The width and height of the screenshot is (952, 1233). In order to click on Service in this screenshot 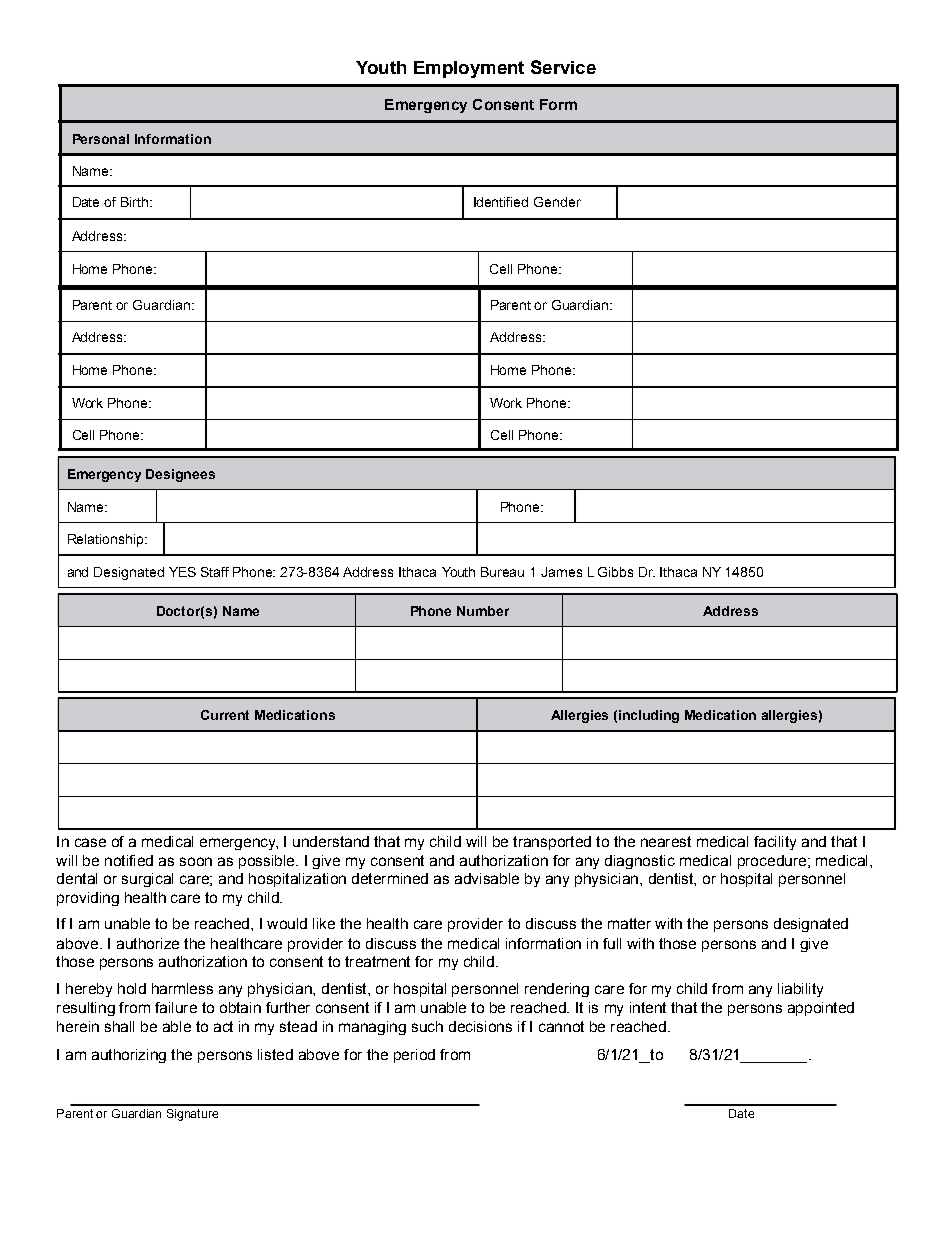, I will do `click(563, 67)`.
